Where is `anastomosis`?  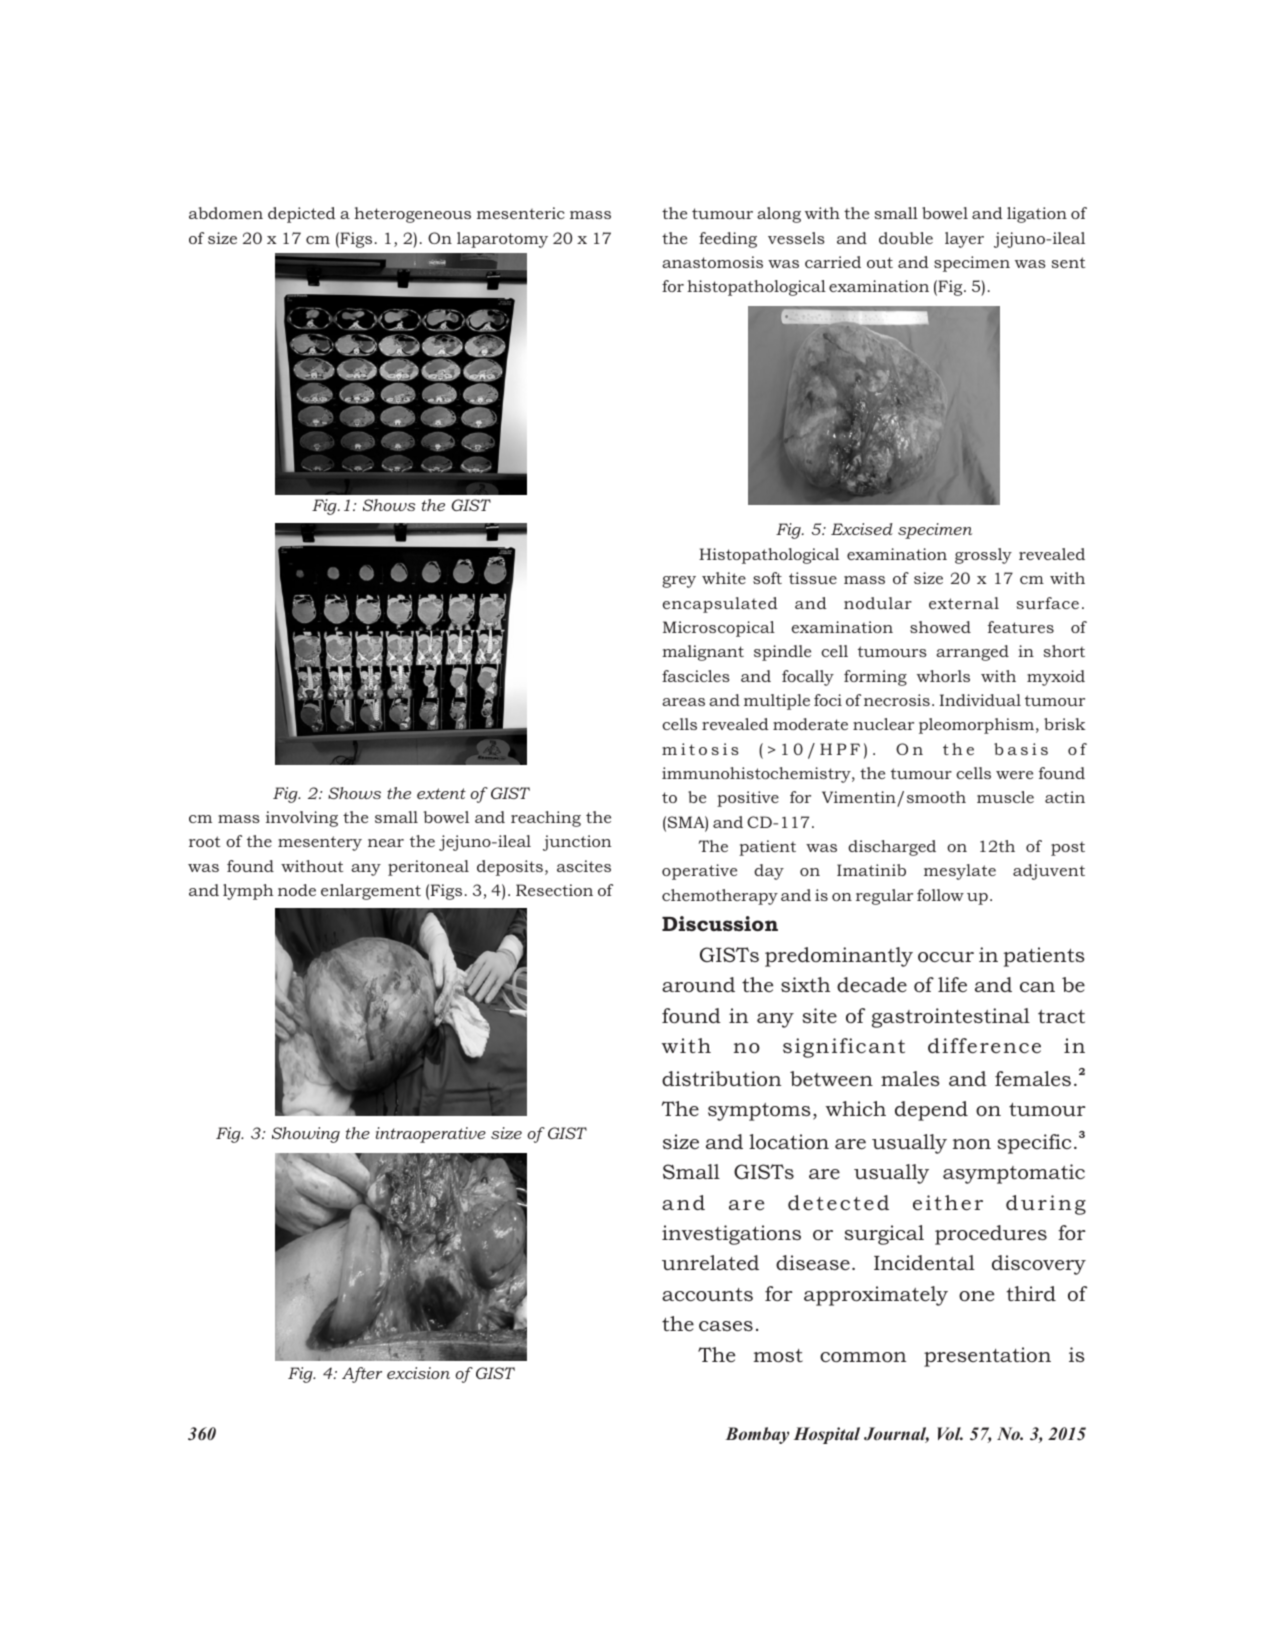
anastomosis is located at coordinates (712, 262).
